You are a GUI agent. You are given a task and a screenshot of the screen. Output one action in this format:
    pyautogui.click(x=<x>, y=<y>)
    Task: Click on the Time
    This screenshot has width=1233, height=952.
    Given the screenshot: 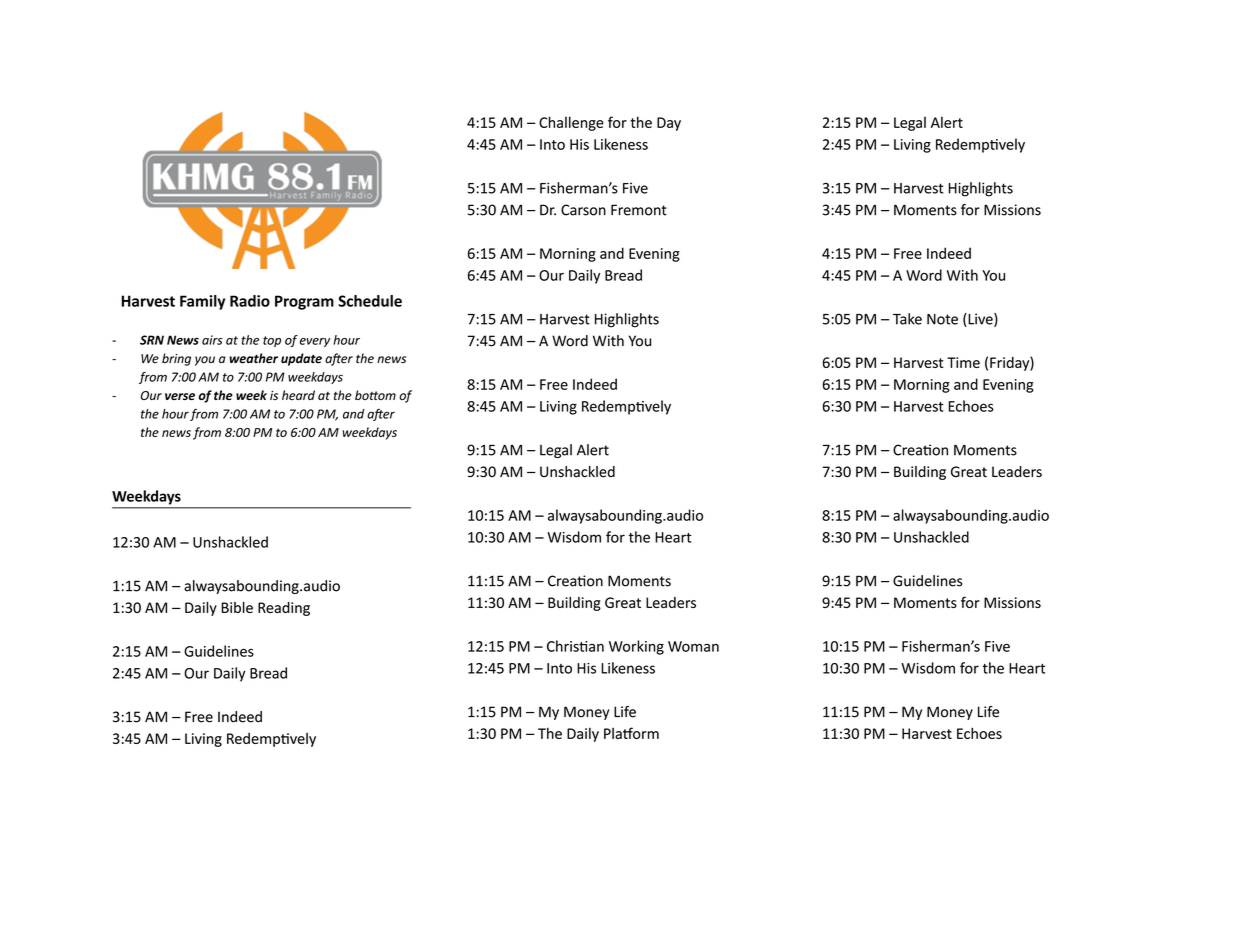 What is the action you would take?
    pyautogui.click(x=963, y=362)
